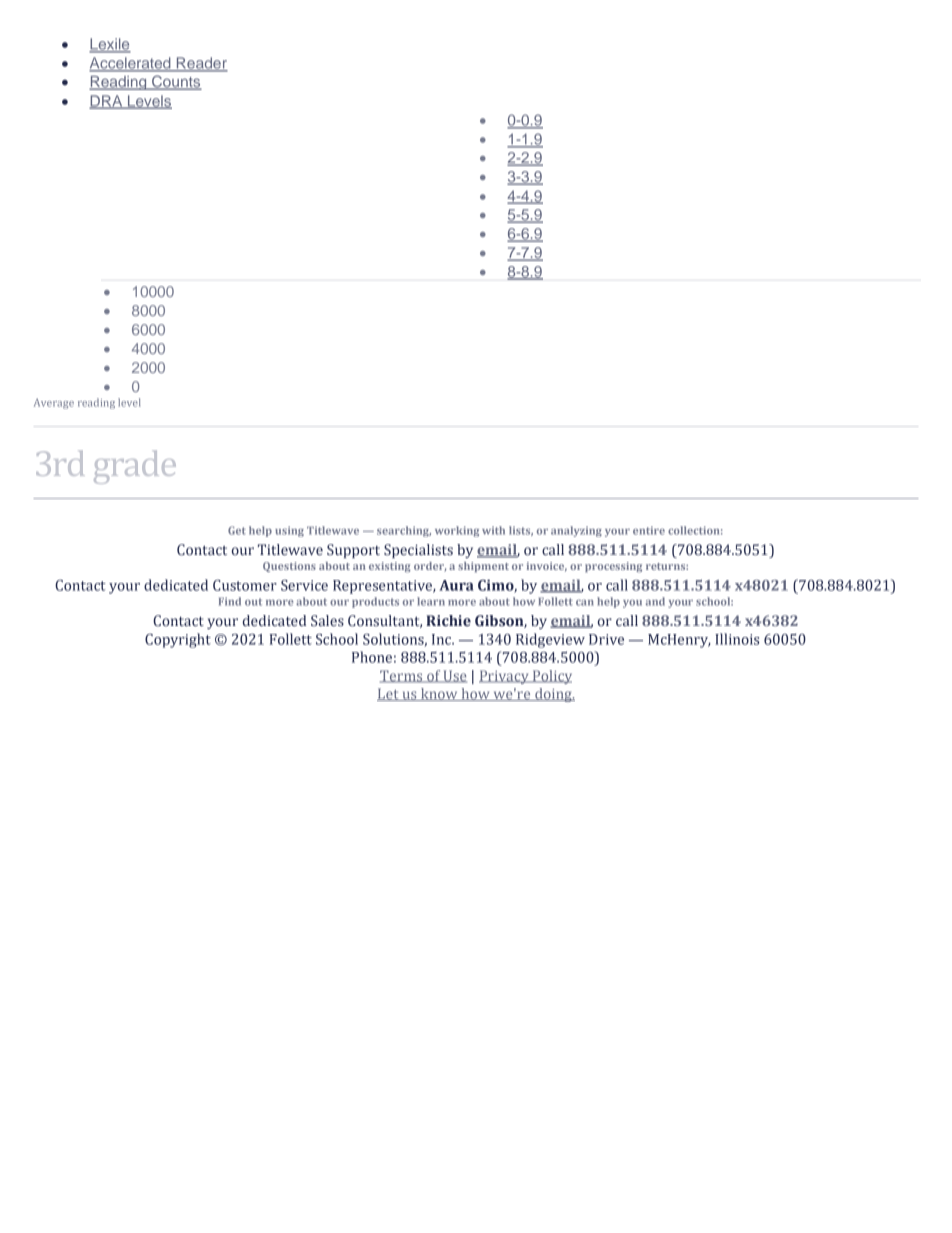  I want to click on entire, so click(649, 530).
